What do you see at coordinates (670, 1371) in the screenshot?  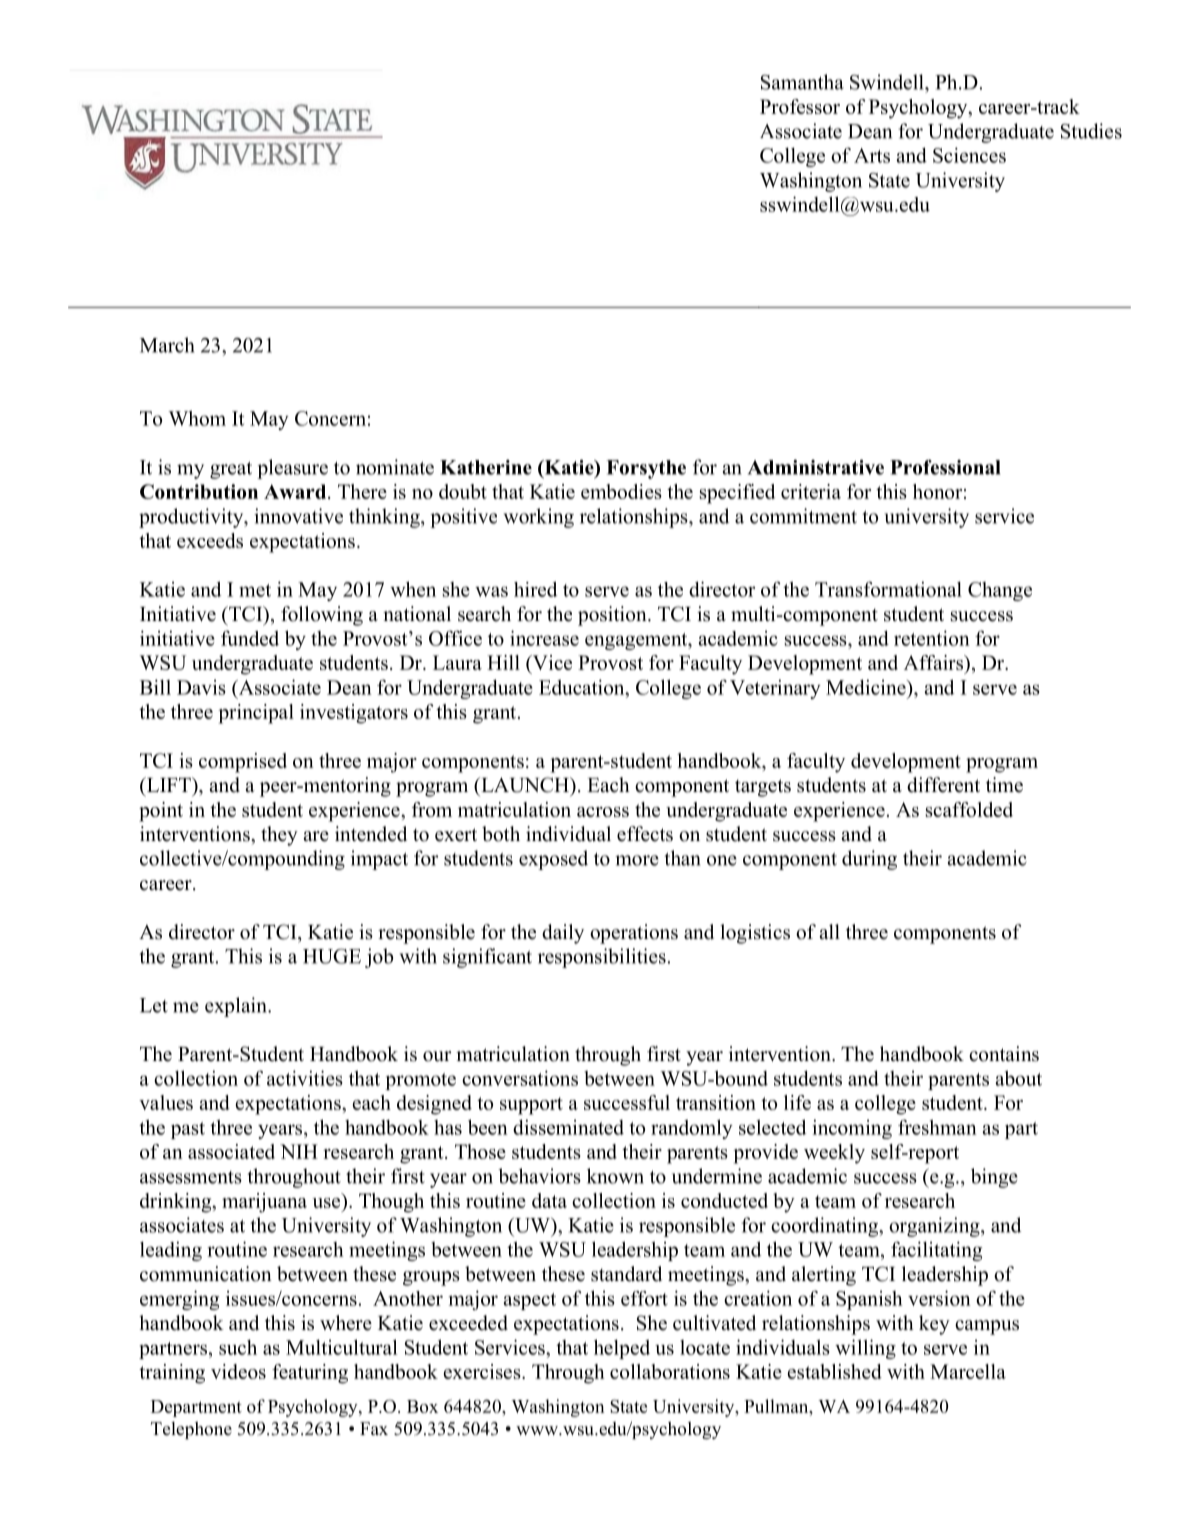 I see `collaborations` at bounding box center [670, 1371].
